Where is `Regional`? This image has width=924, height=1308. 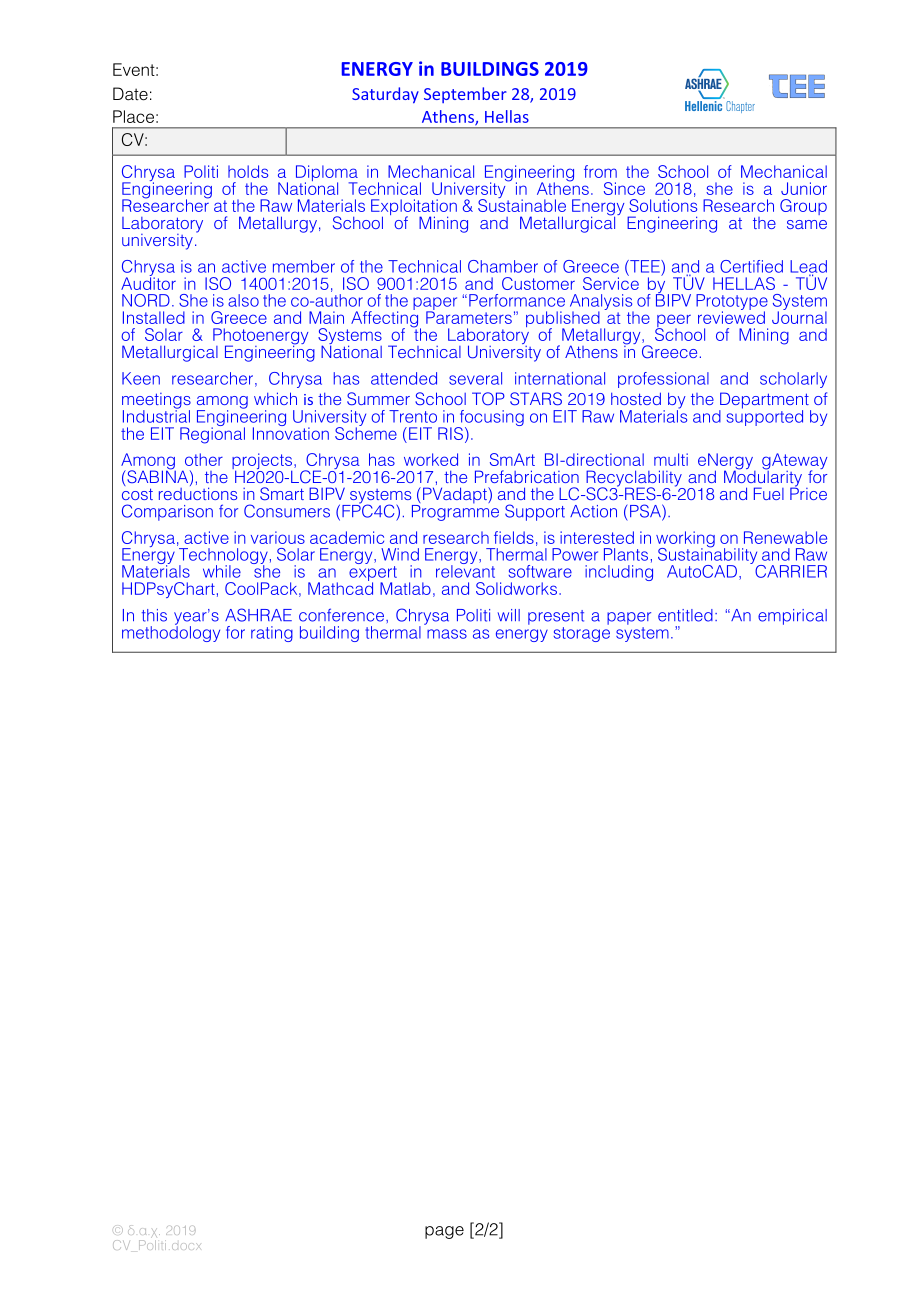 Regional is located at coordinates (212, 434).
